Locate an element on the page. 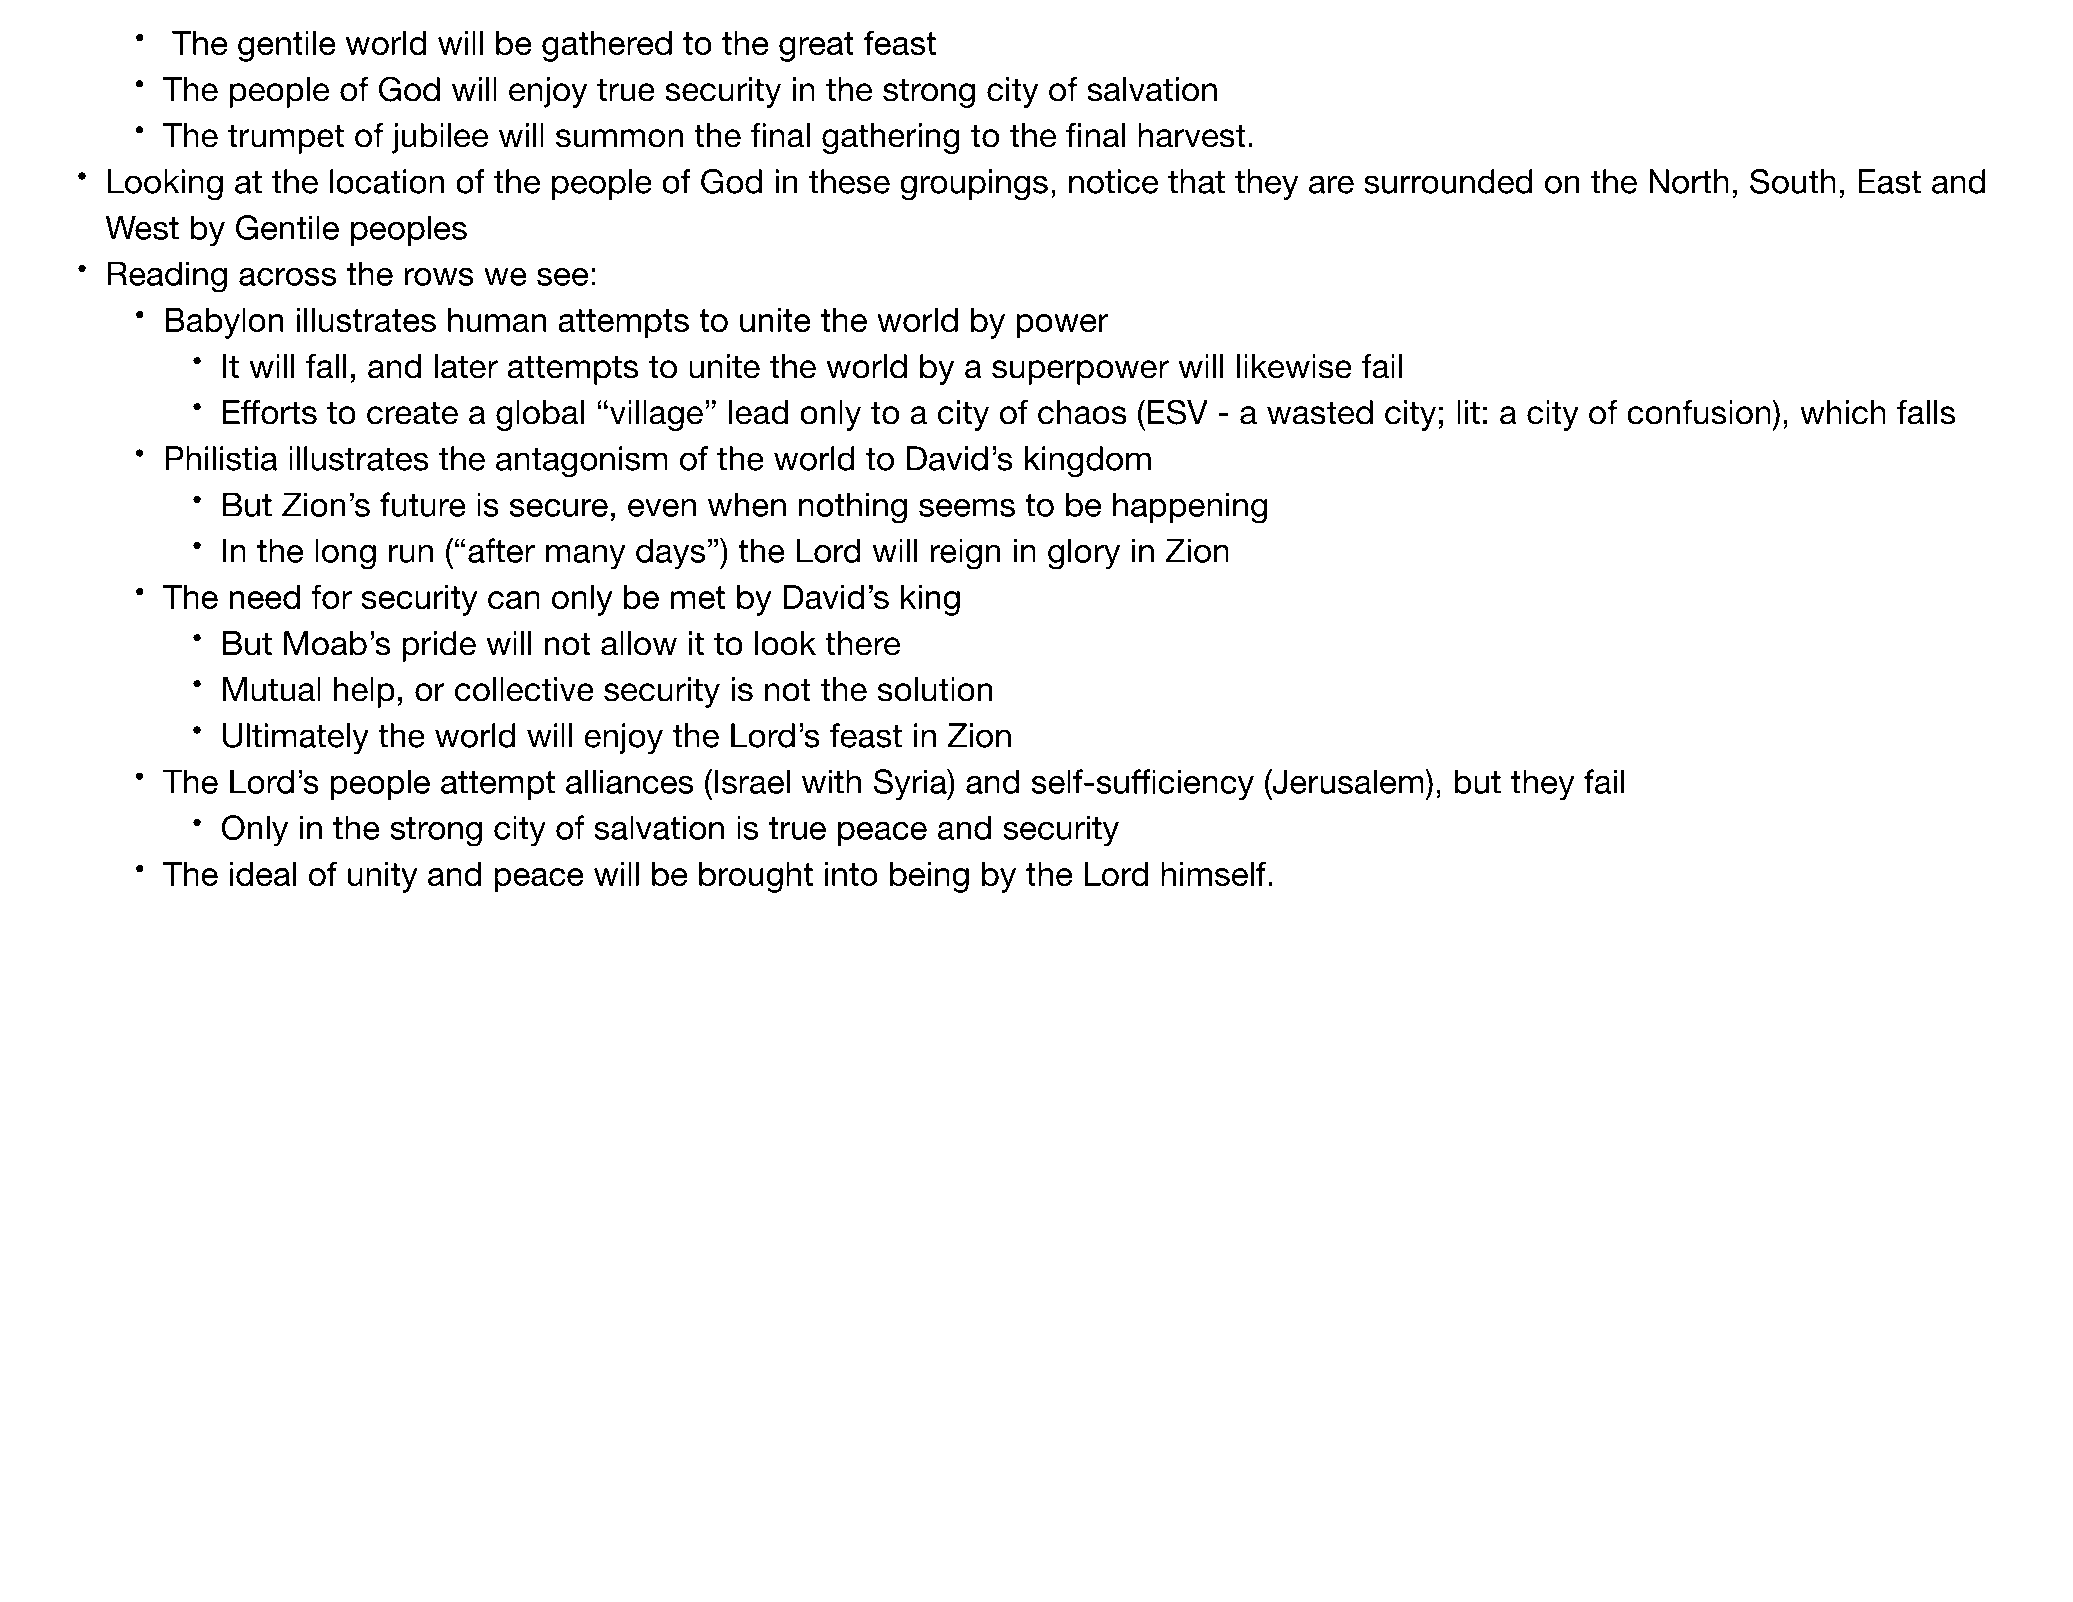  being is located at coordinates (929, 877).
